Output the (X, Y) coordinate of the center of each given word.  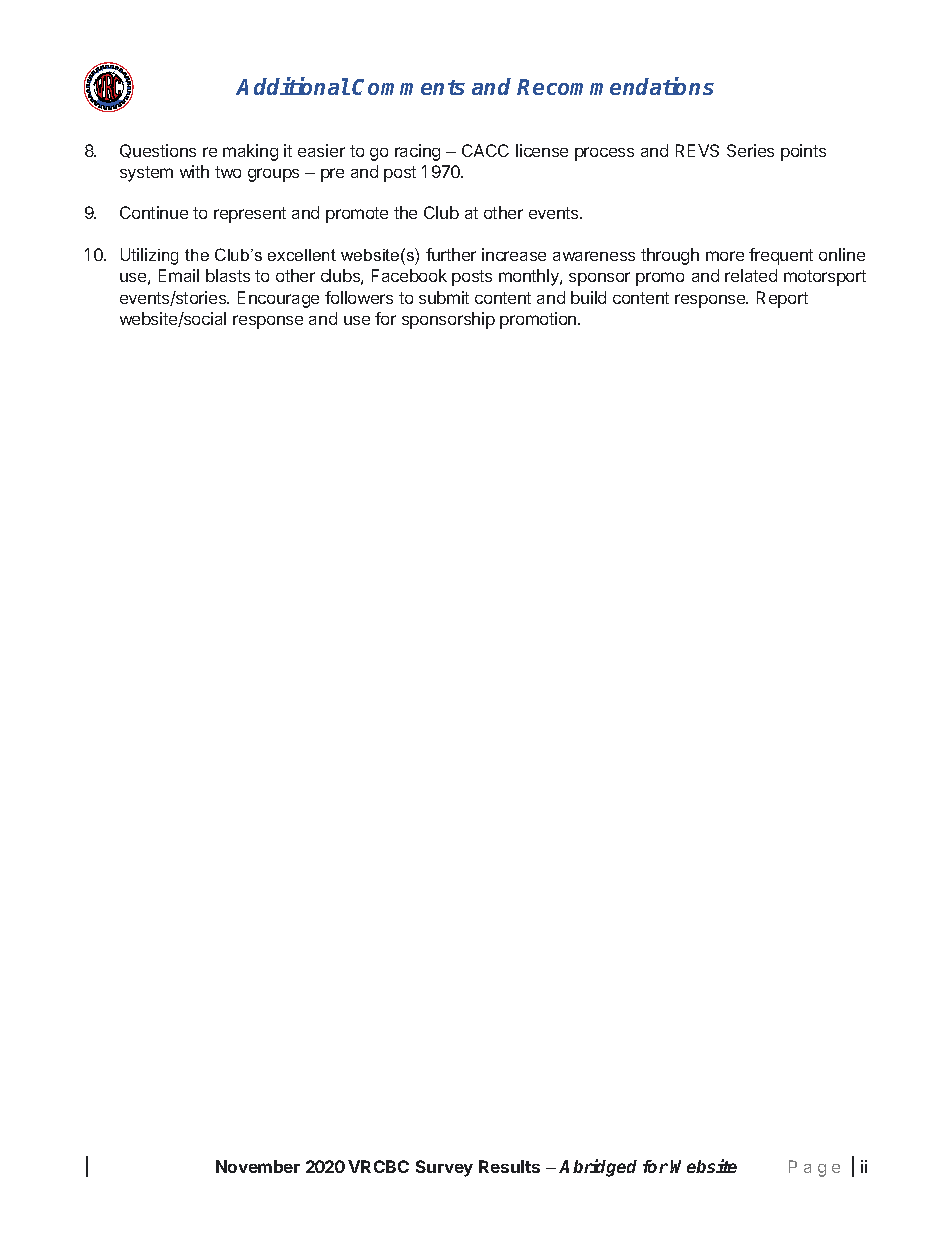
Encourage (278, 299)
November (258, 1166)
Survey (444, 1168)
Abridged (598, 1168)
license (542, 150)
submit (444, 297)
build (588, 297)
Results (509, 1166)
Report (782, 299)
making (250, 152)
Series (750, 150)
